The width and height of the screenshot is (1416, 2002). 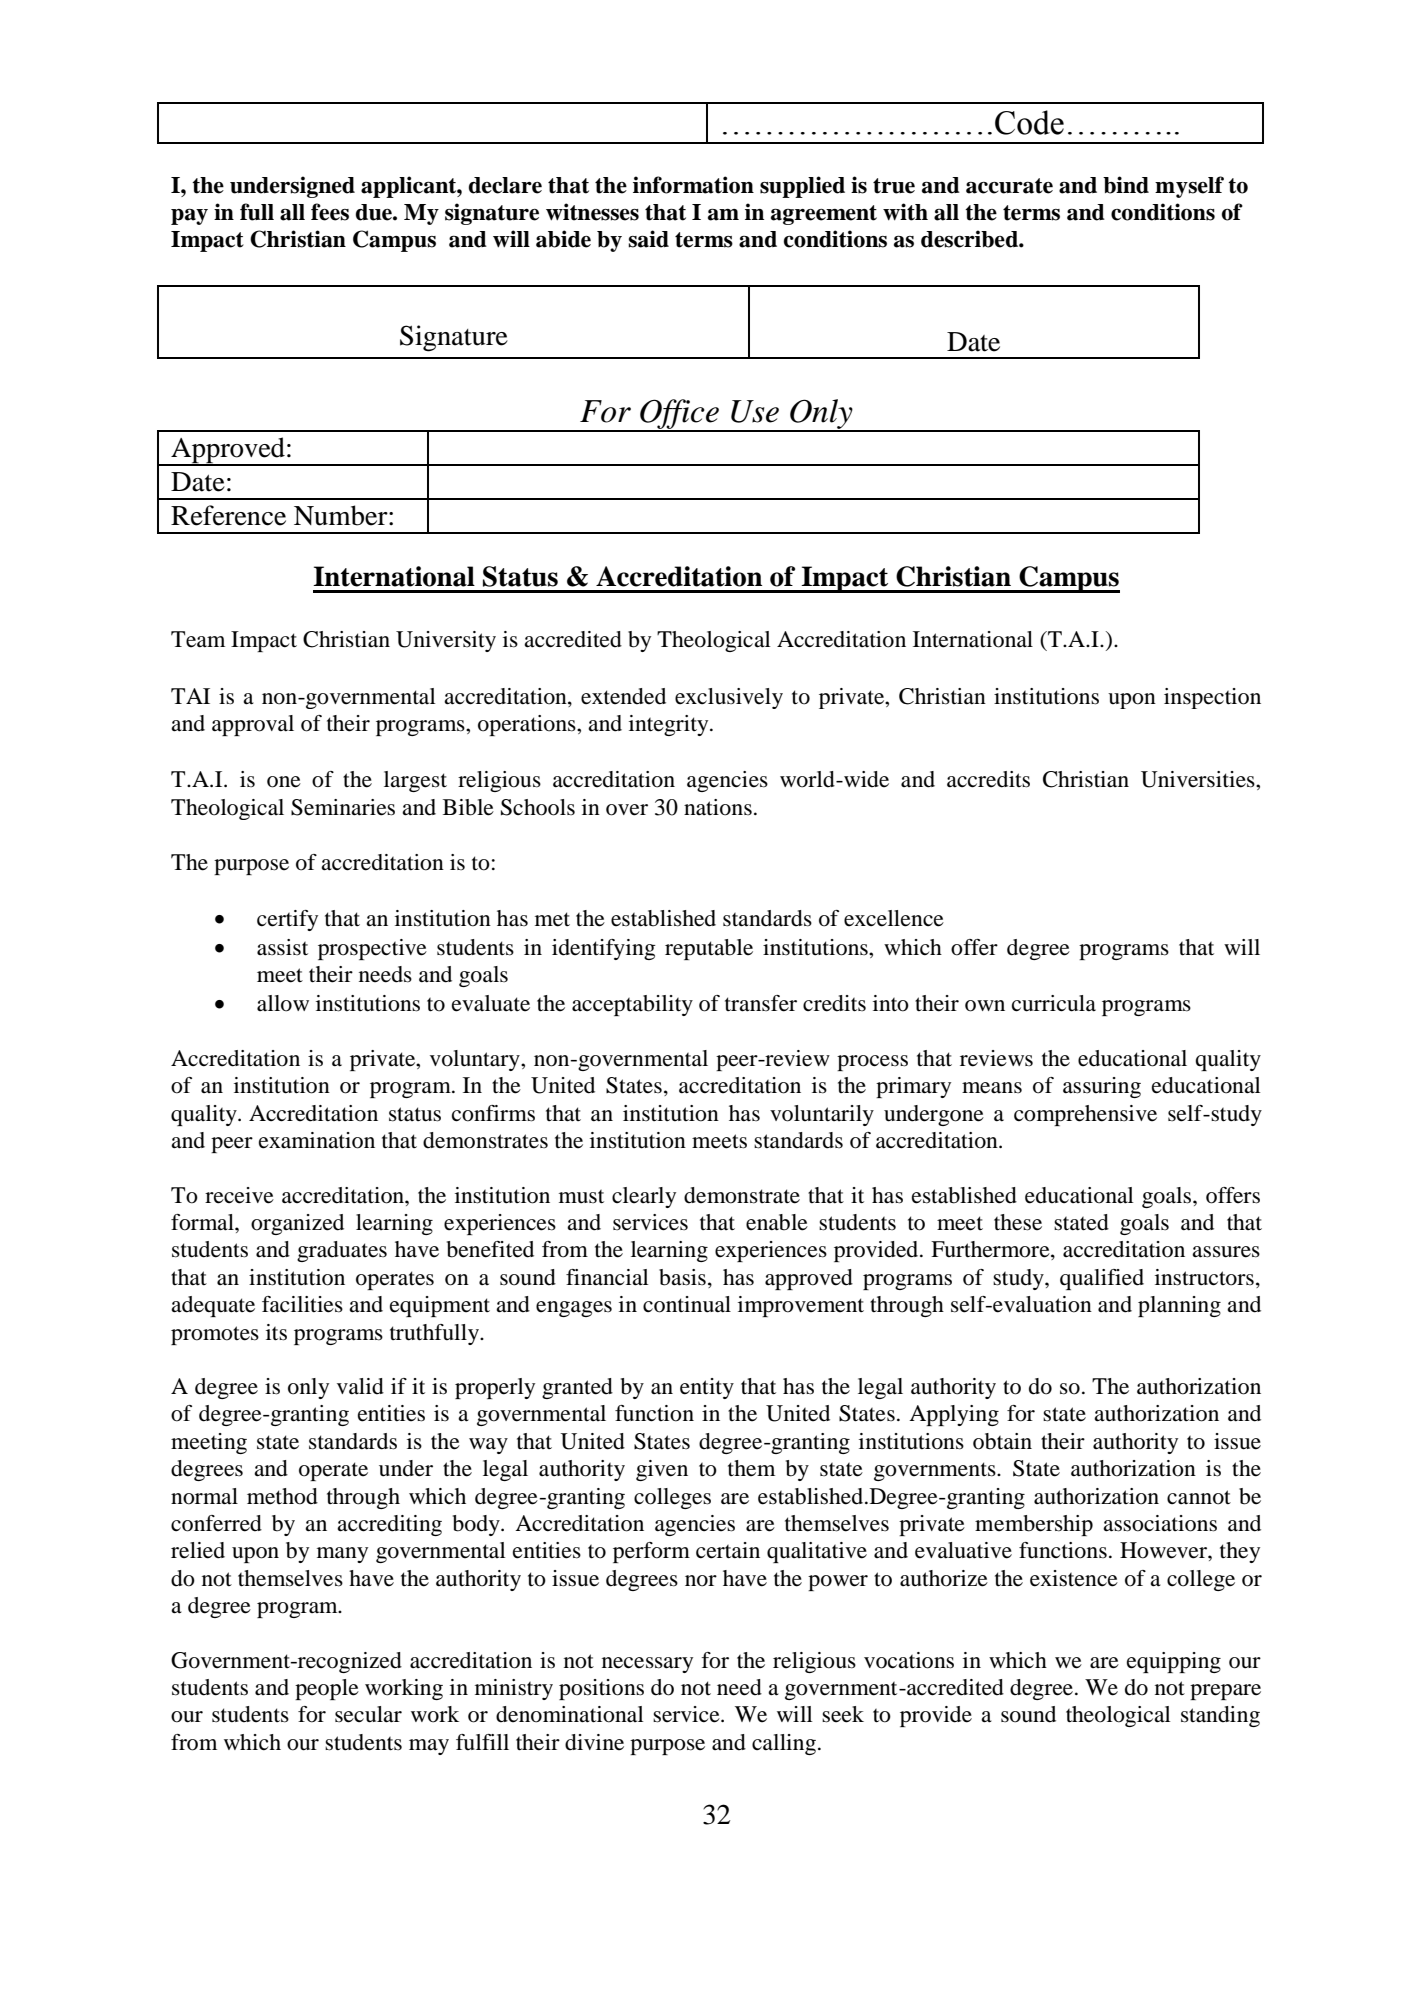 I want to click on facilities, so click(x=302, y=1304).
